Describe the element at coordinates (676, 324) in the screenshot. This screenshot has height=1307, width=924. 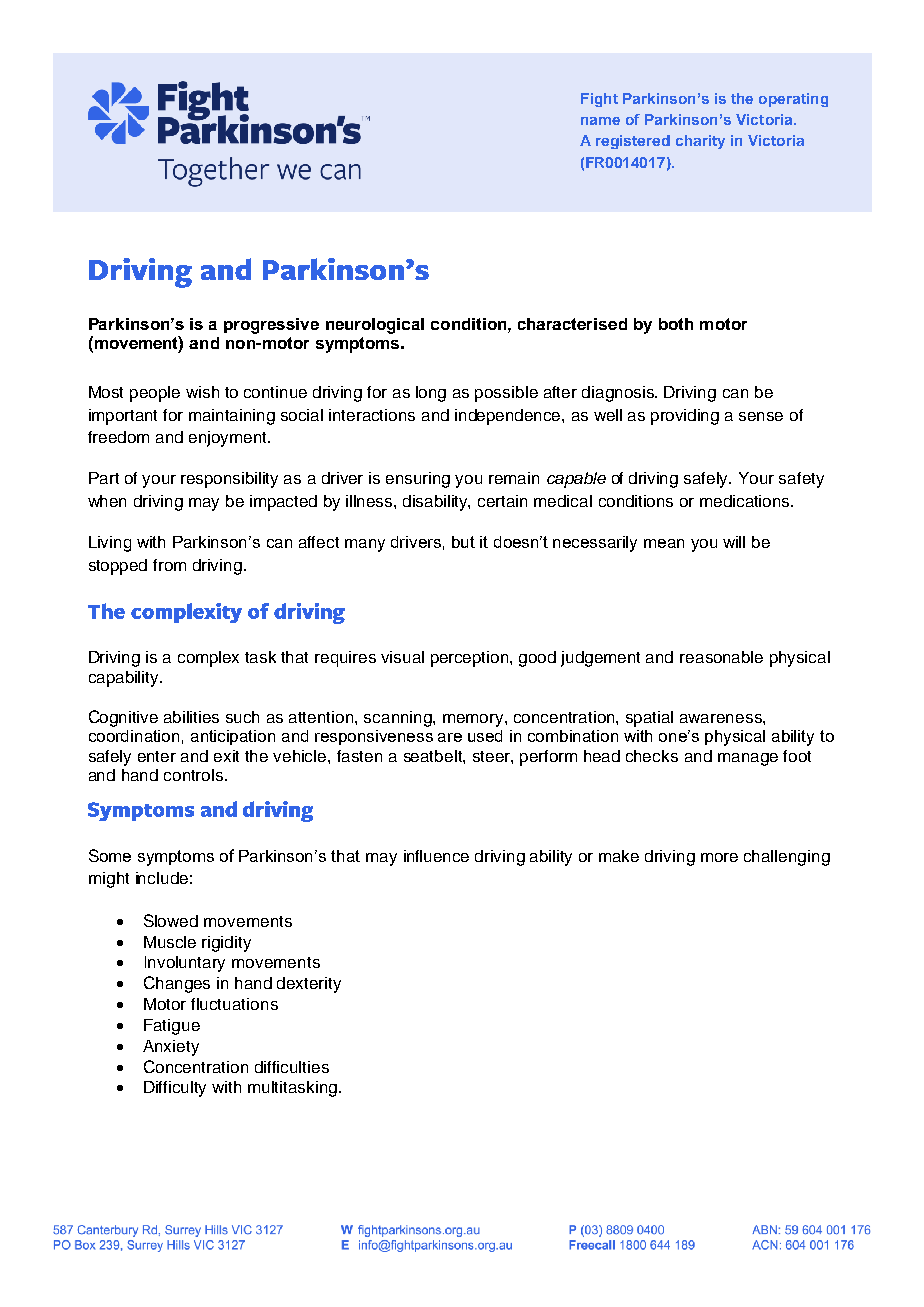
I see `both` at that location.
